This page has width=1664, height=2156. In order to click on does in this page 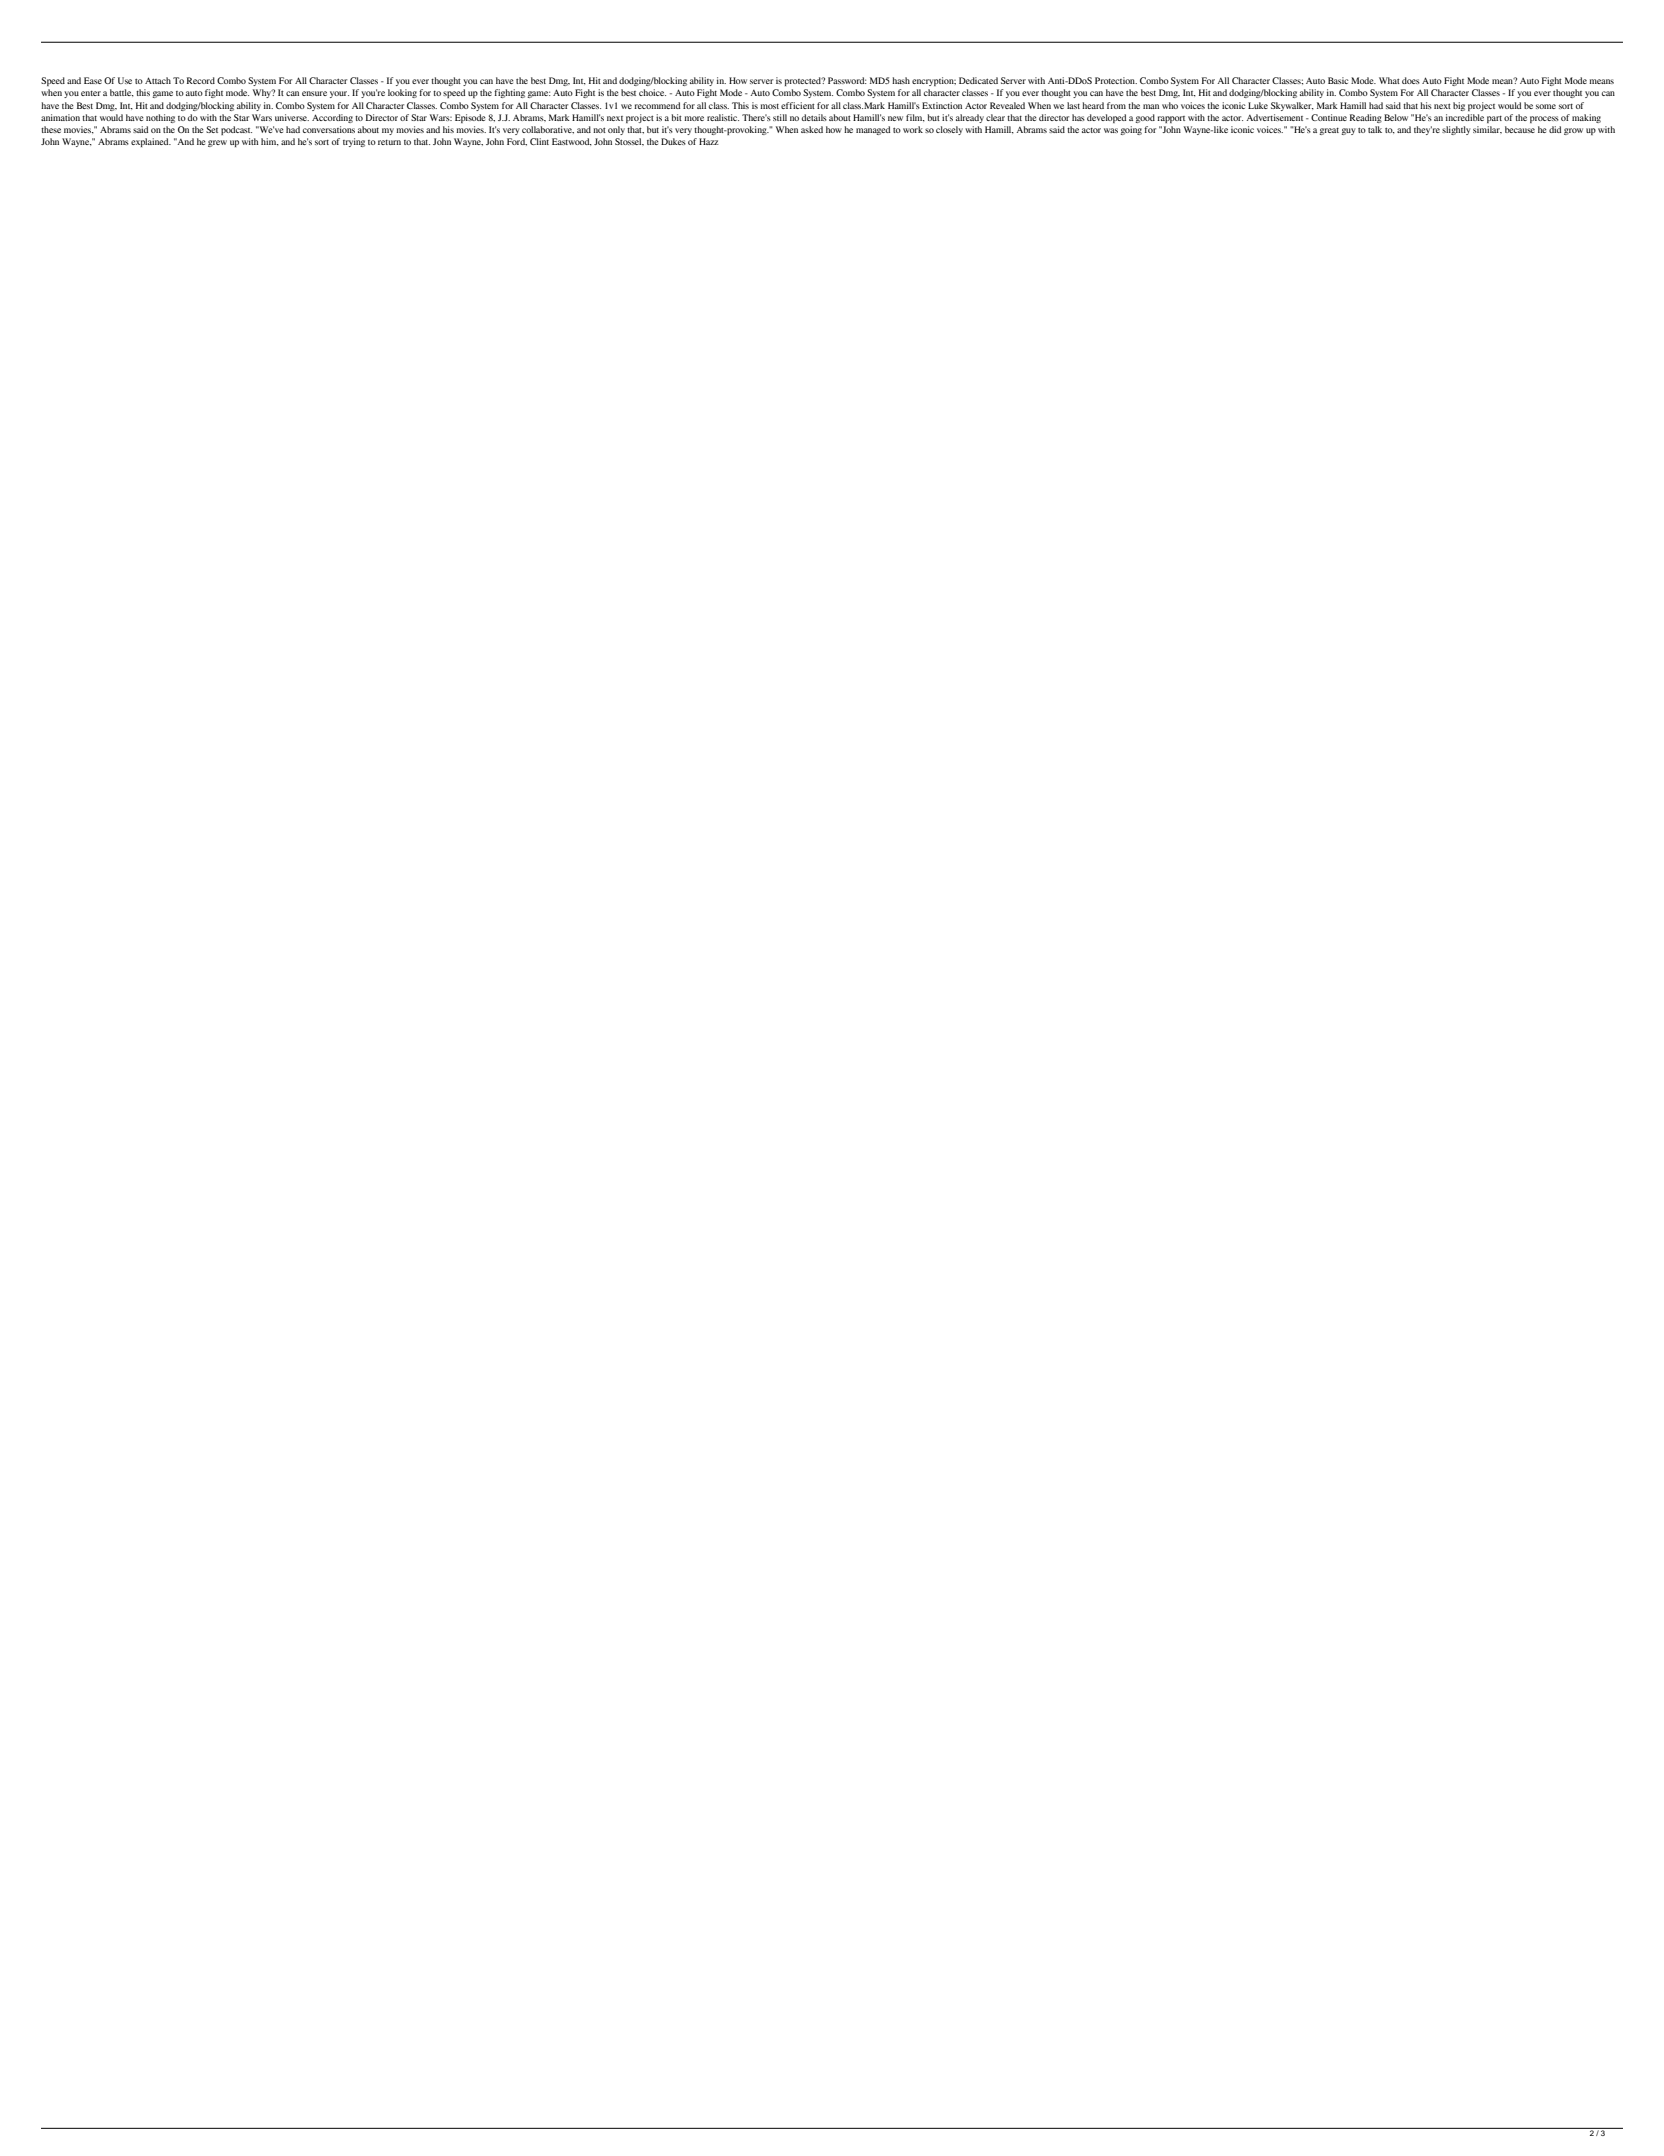, I will do `click(1411, 80)`.
